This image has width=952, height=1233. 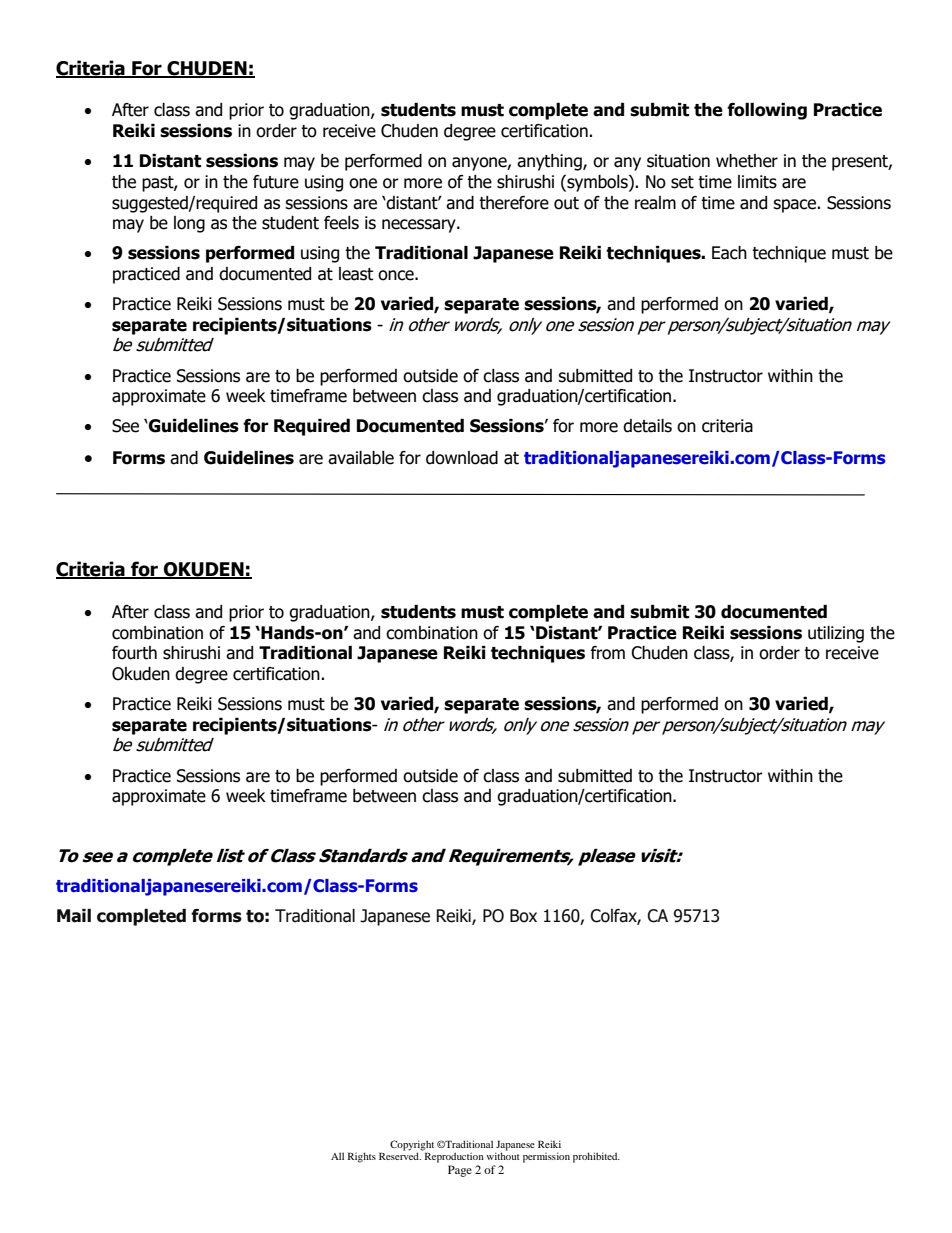 What do you see at coordinates (189, 224) in the image?
I see `long` at bounding box center [189, 224].
